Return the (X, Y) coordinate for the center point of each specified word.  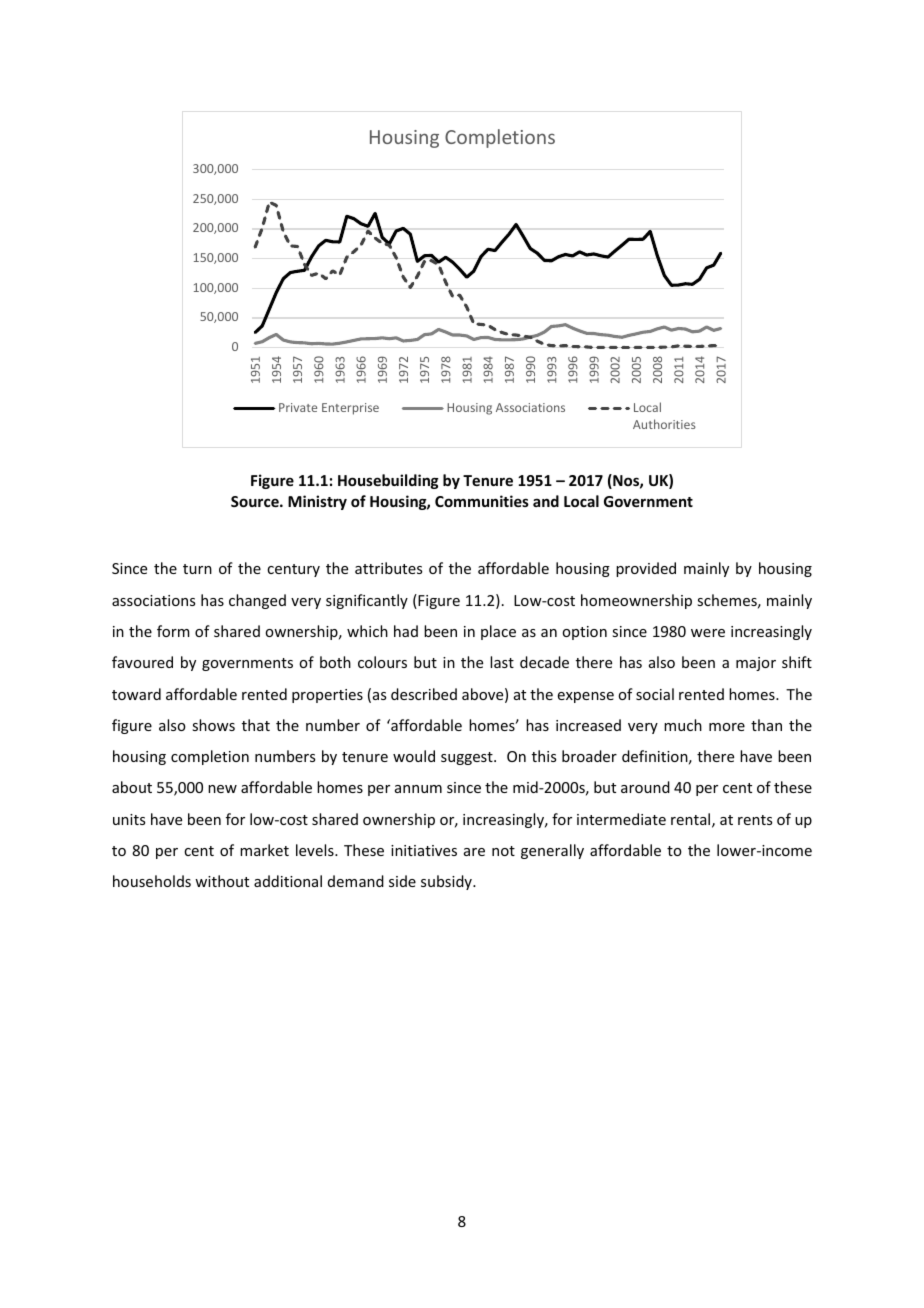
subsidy (447, 882)
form (173, 631)
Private (298, 407)
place (498, 632)
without (222, 881)
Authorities (664, 424)
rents (755, 820)
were (708, 633)
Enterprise (350, 409)
